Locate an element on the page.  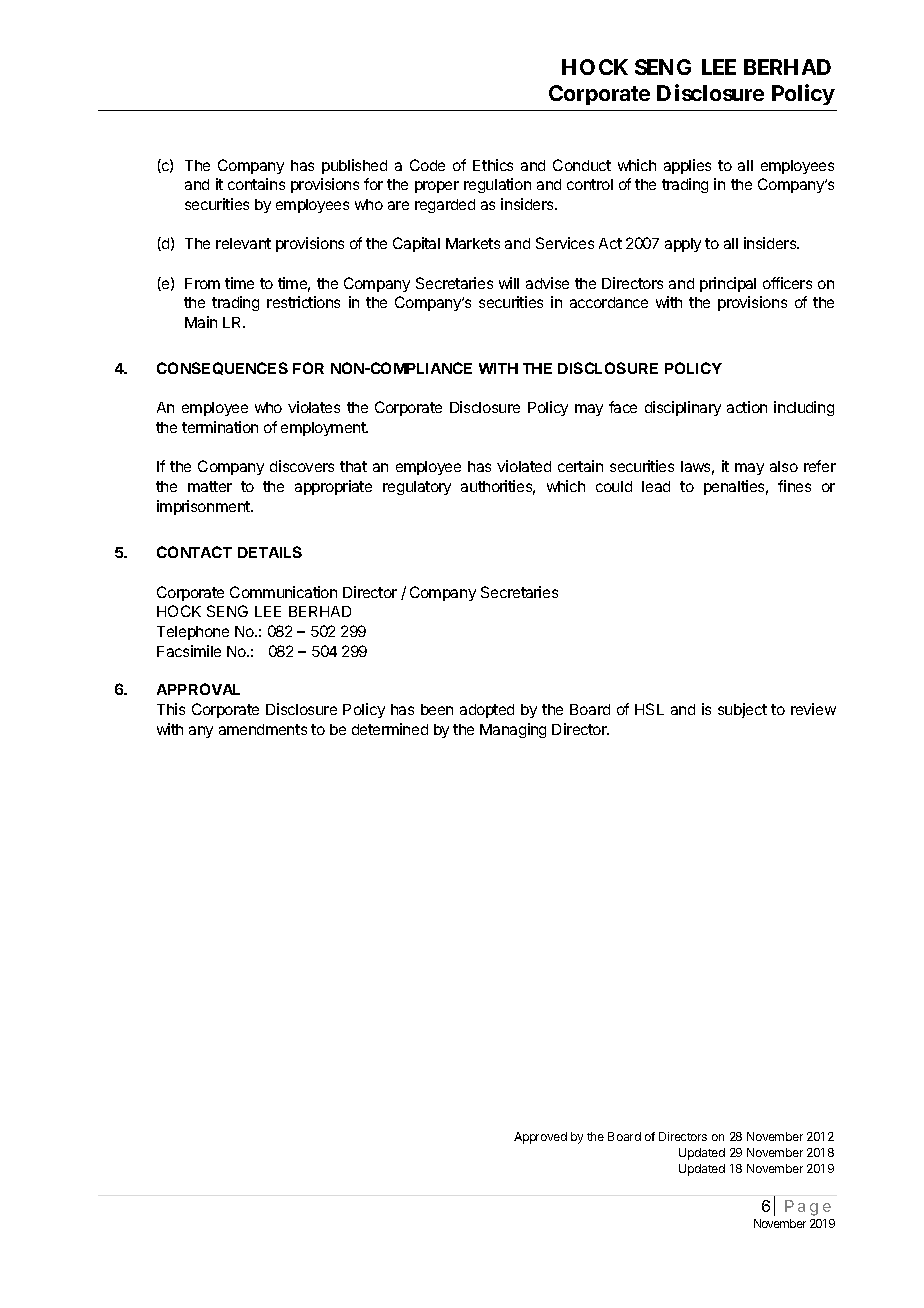
regulation is located at coordinates (497, 185).
